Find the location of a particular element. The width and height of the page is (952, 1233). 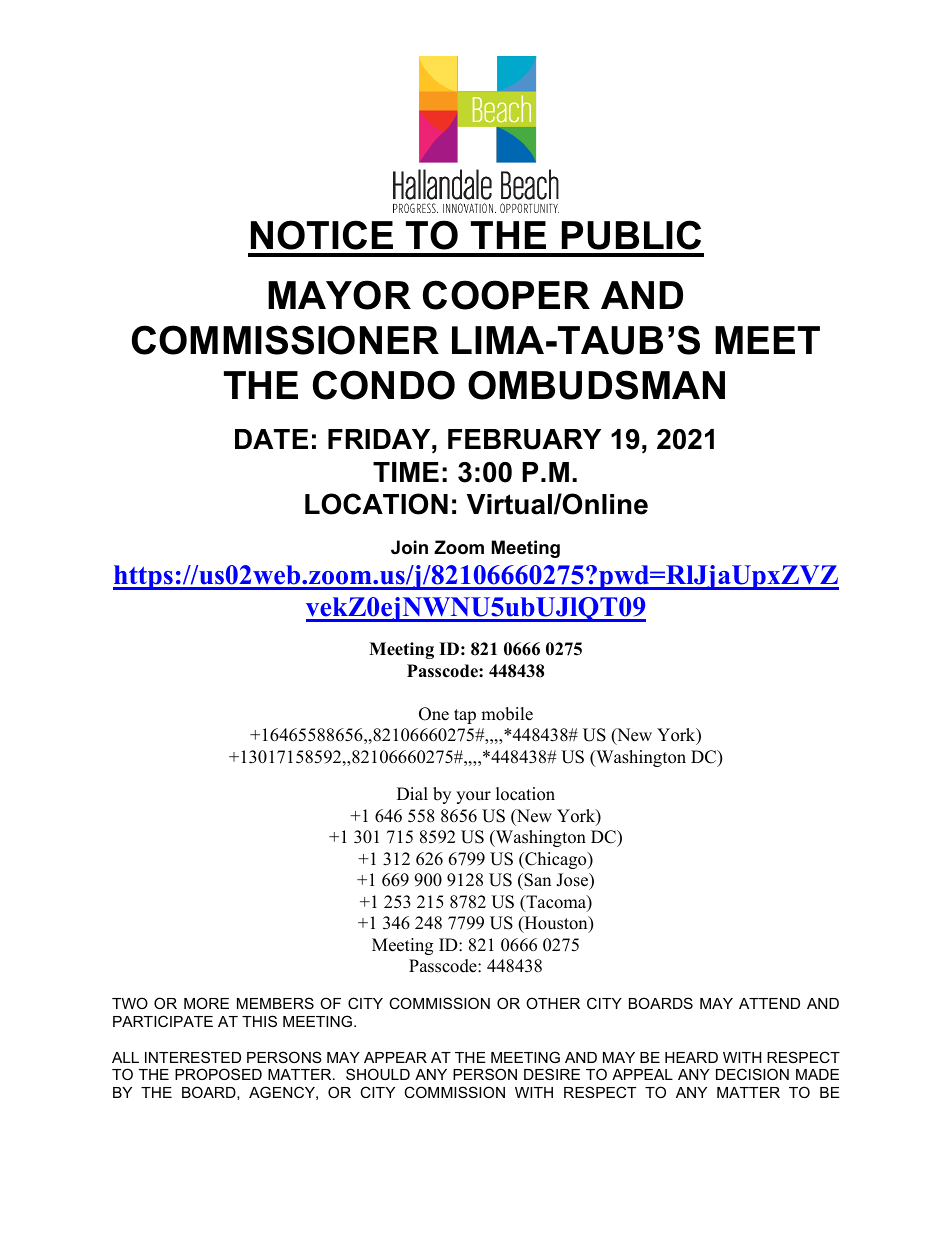

INTERESTED is located at coordinates (193, 1057).
